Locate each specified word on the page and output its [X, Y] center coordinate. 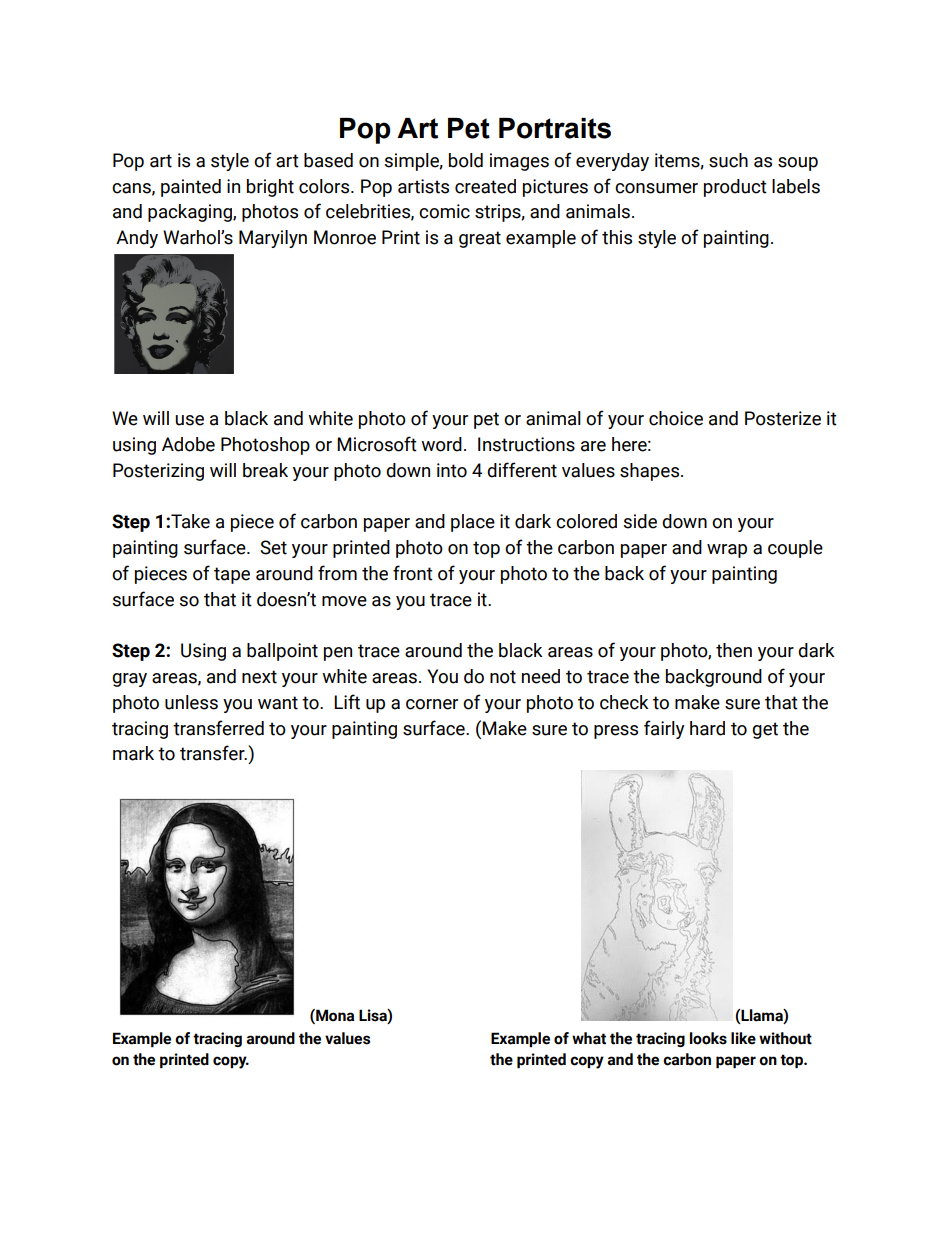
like [743, 1038]
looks [708, 1038]
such [728, 160]
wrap [727, 551]
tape [232, 575]
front [413, 573]
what [589, 1038]
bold [466, 160]
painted [191, 188]
